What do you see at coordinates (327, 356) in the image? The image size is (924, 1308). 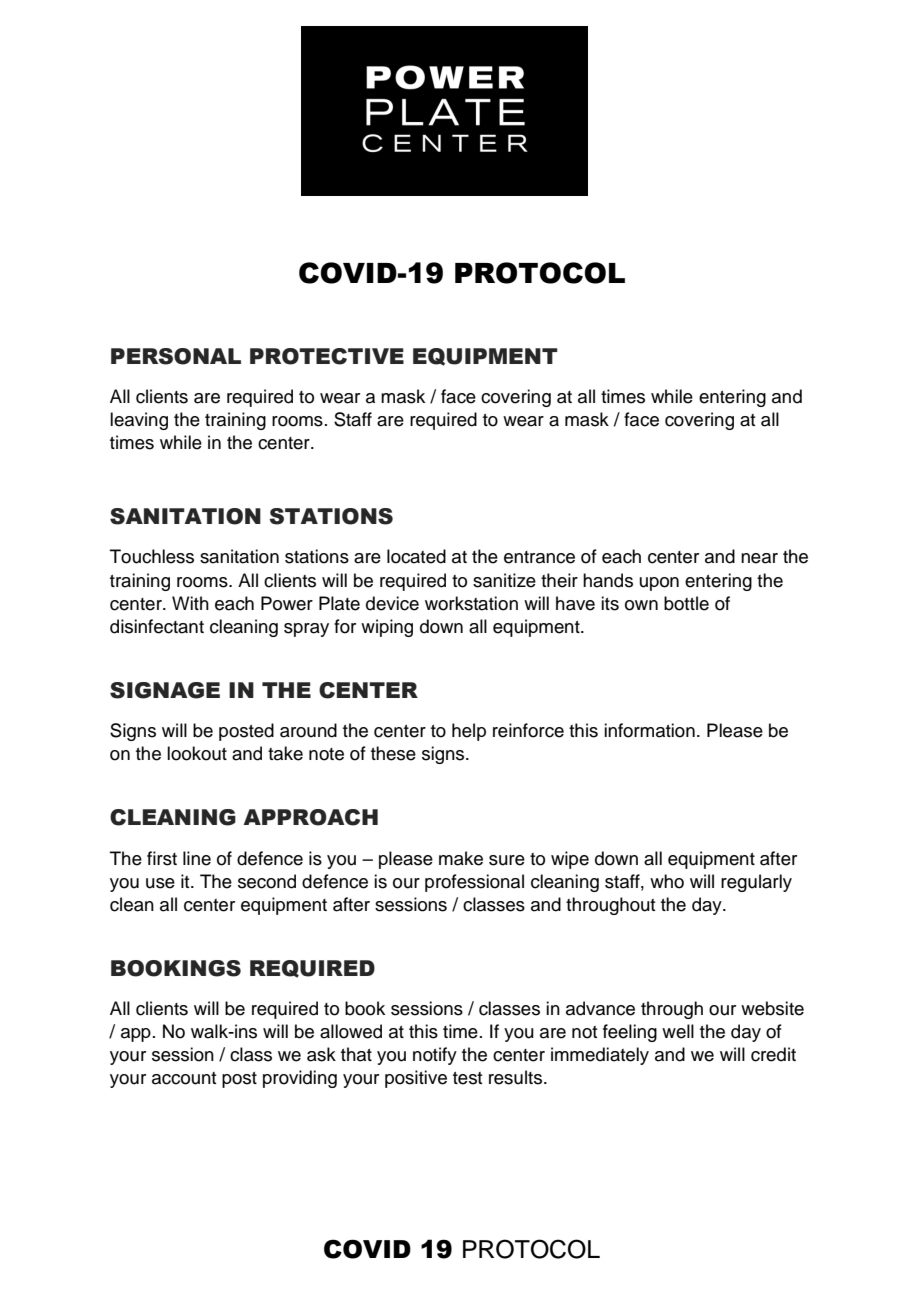 I see `PROTECTIVE` at bounding box center [327, 356].
